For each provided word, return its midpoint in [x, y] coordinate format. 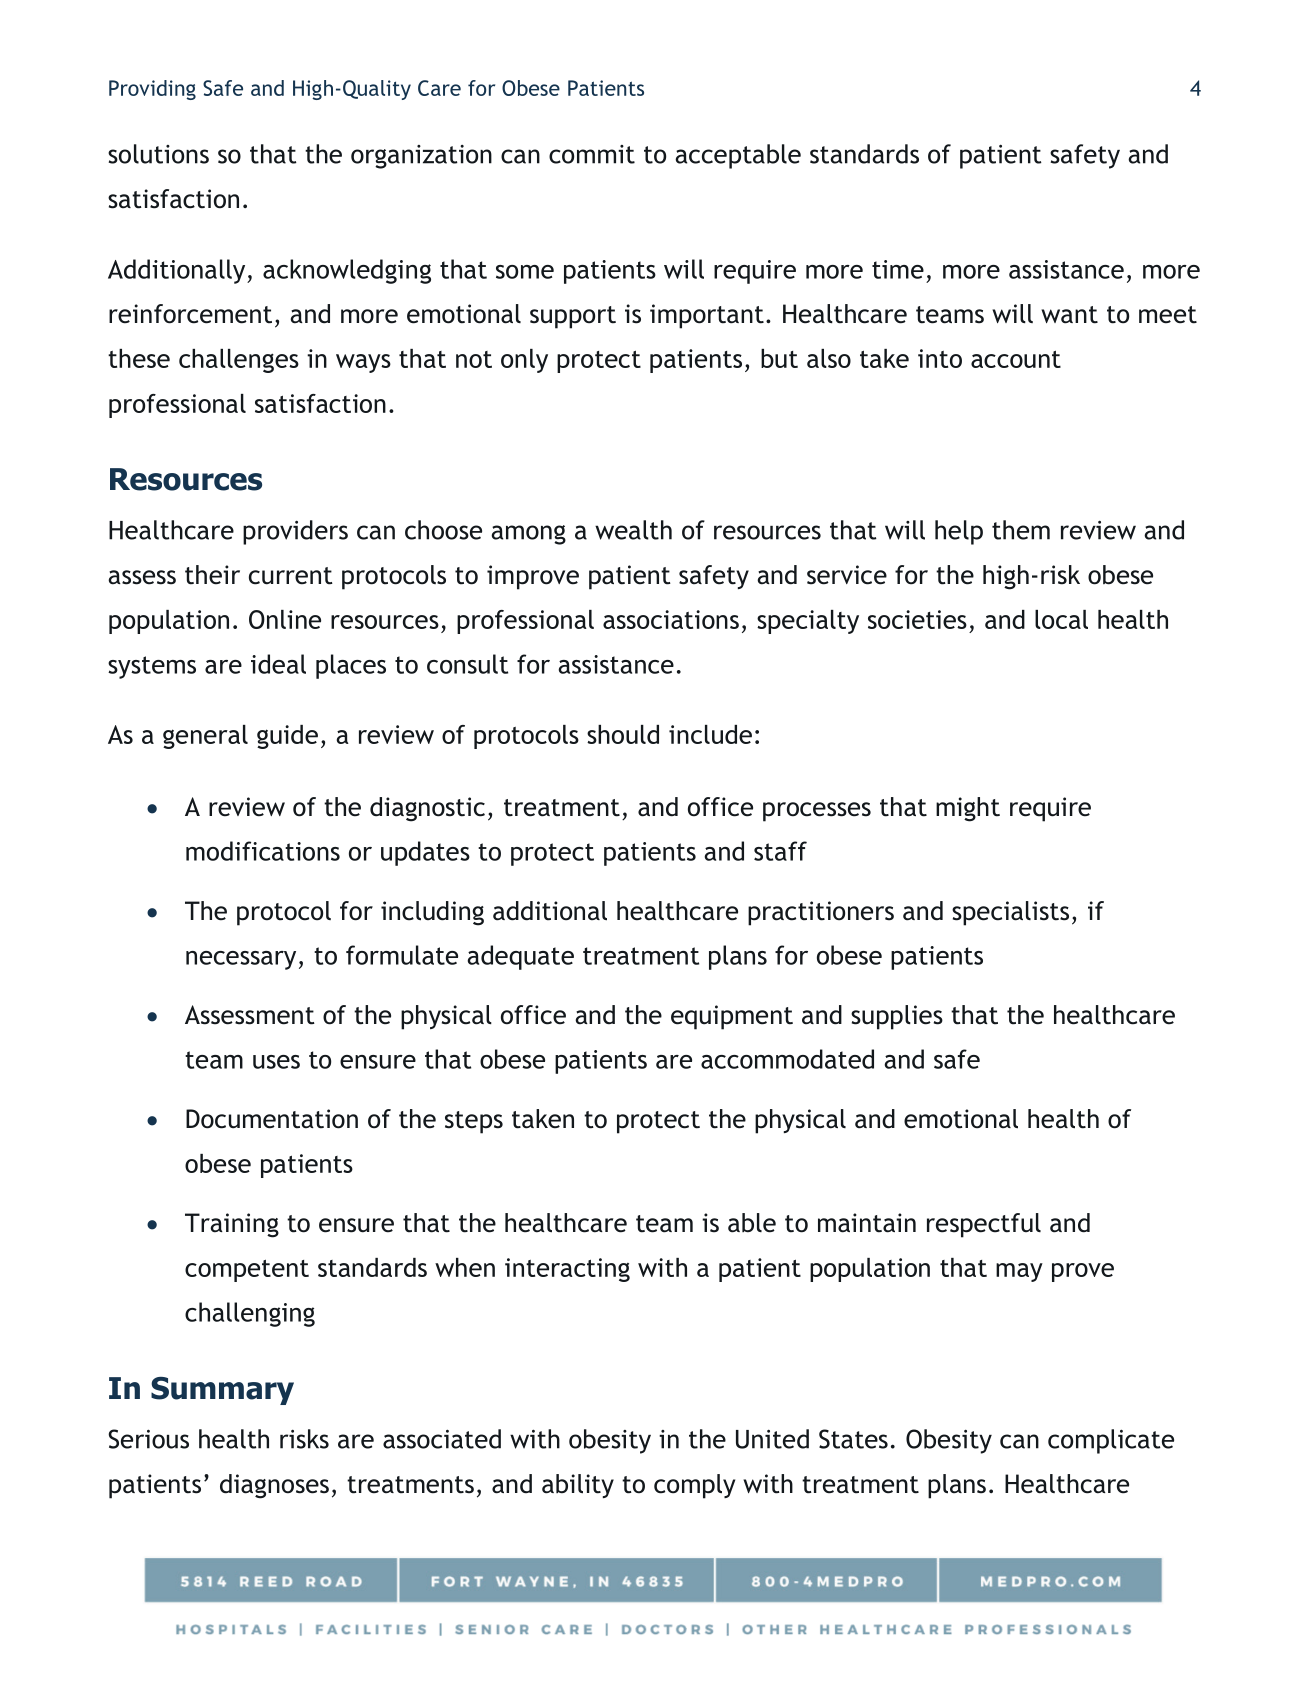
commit [592, 154]
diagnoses [274, 1486]
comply [694, 1486]
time [898, 269]
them [1021, 530]
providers [295, 532]
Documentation [272, 1119]
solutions [158, 154]
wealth [633, 530]
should [623, 734]
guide [287, 737]
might [968, 809]
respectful [984, 1225]
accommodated [787, 1059]
